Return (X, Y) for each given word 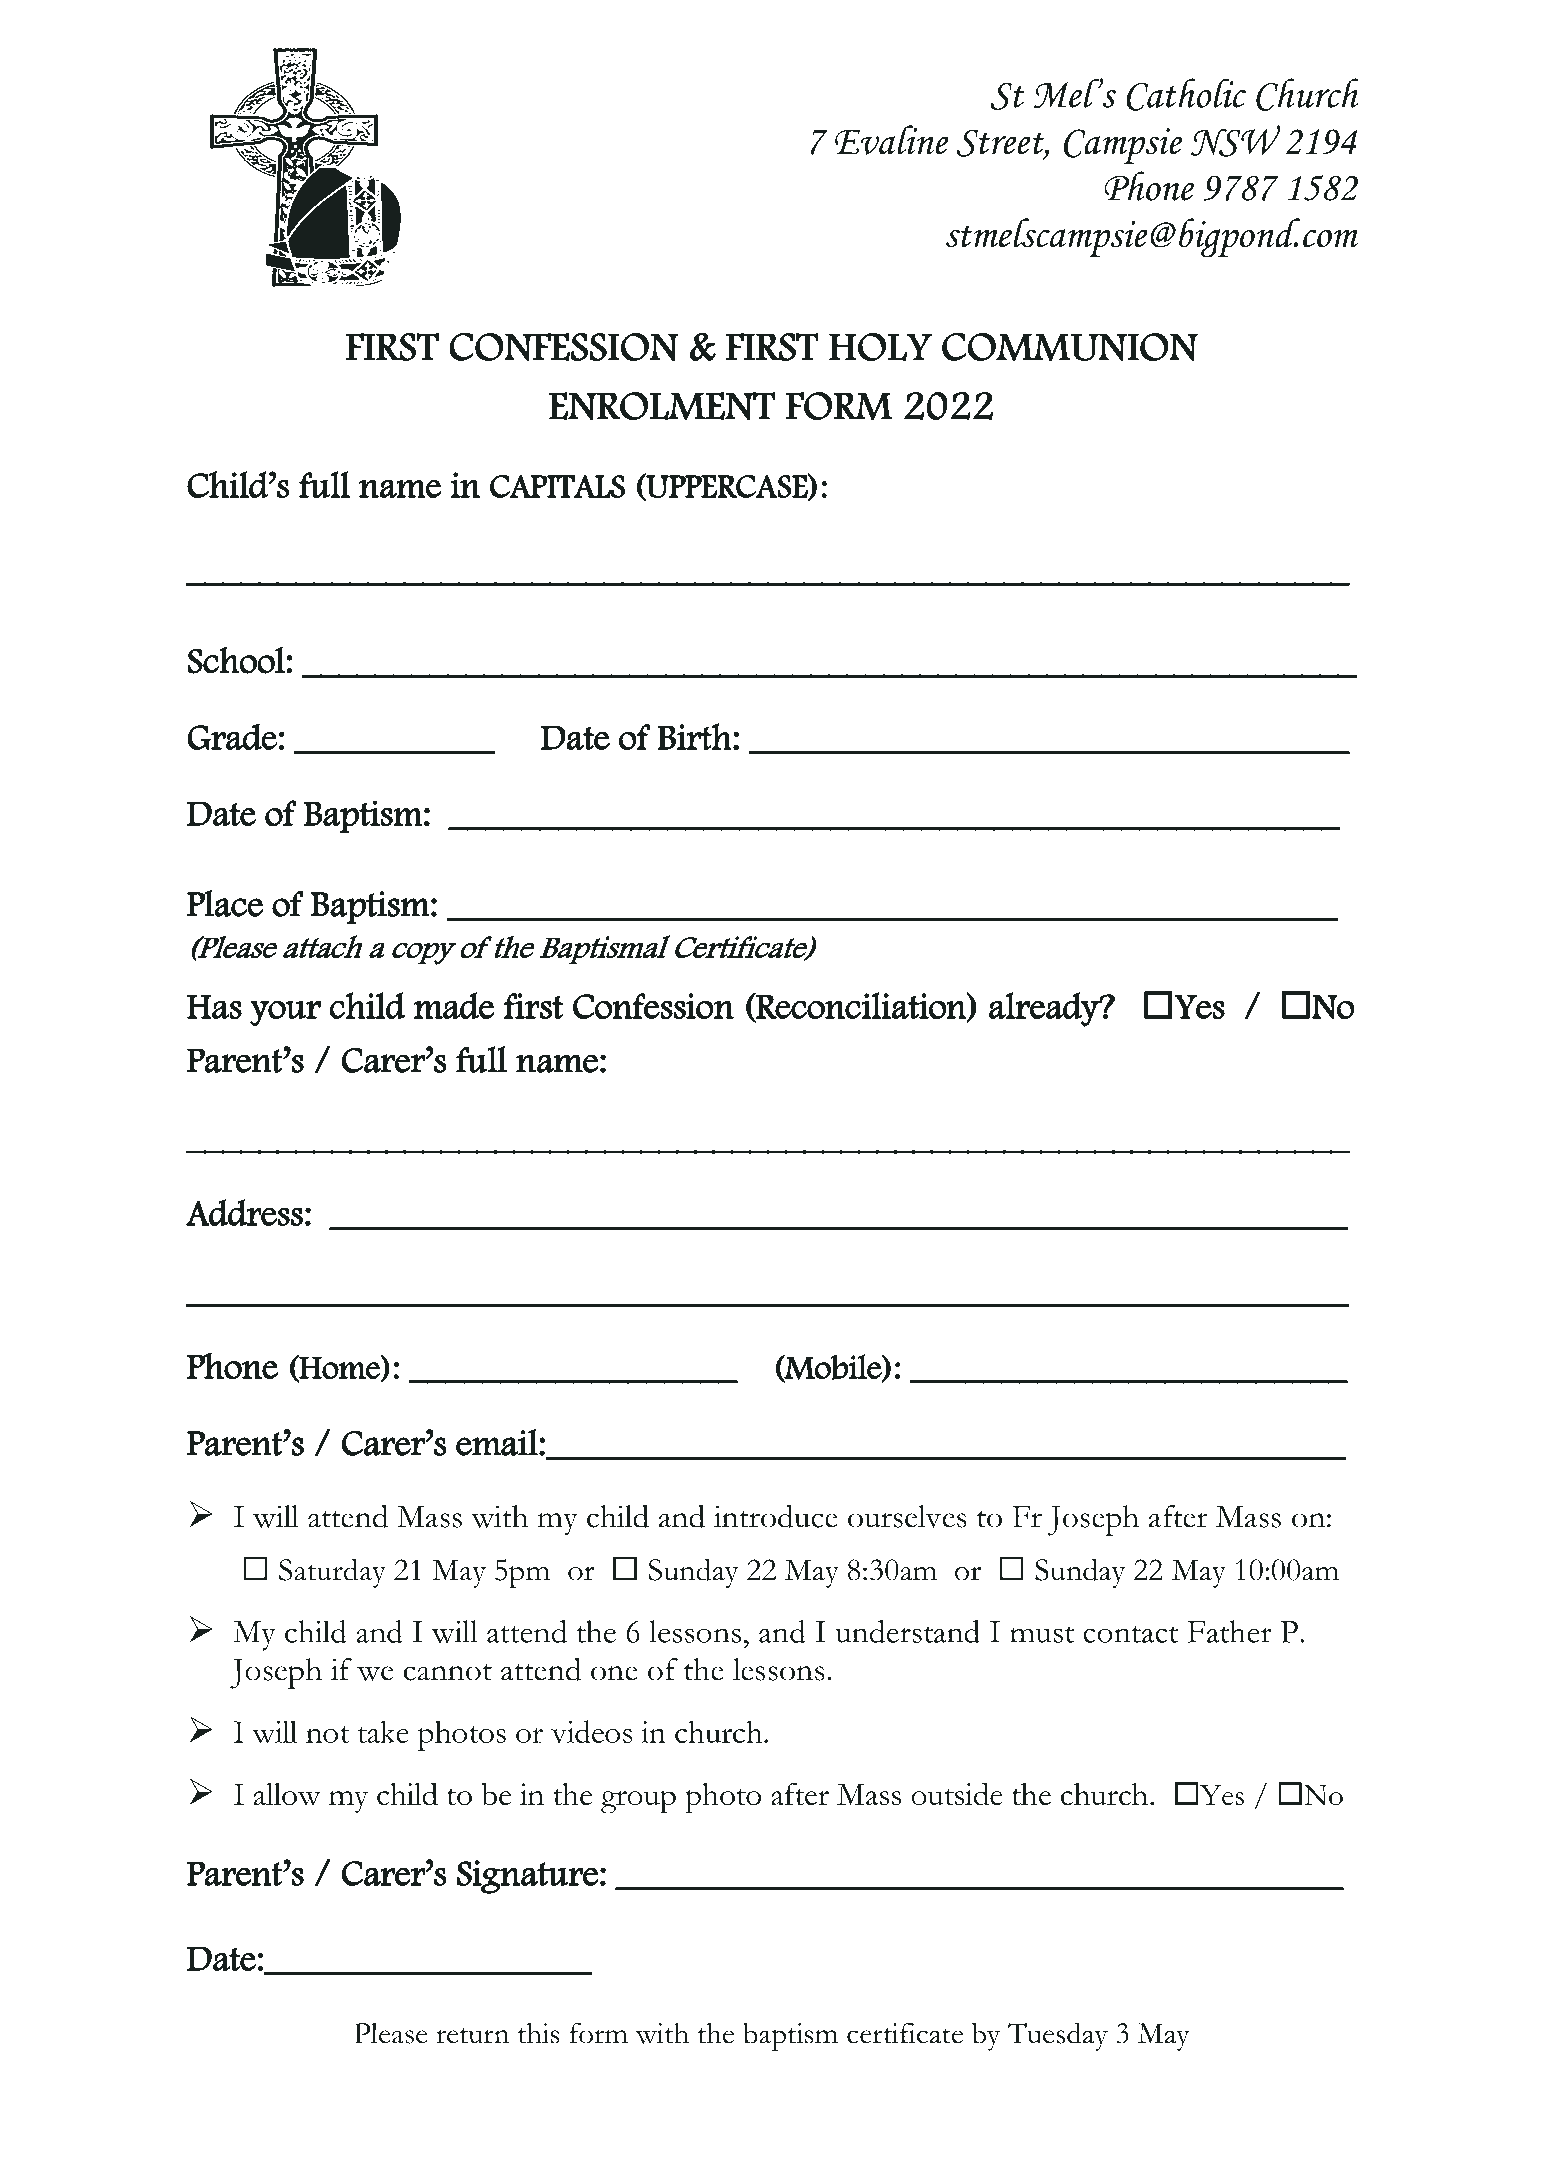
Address (244, 1212)
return (472, 2036)
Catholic (1186, 94)
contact (1130, 1634)
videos (592, 1731)
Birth (694, 736)
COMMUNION (1070, 347)
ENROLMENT (662, 406)
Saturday (332, 1573)
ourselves (907, 1516)
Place (225, 903)
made (454, 1005)
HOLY (881, 347)
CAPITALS (557, 486)
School (237, 660)
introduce (776, 1516)
